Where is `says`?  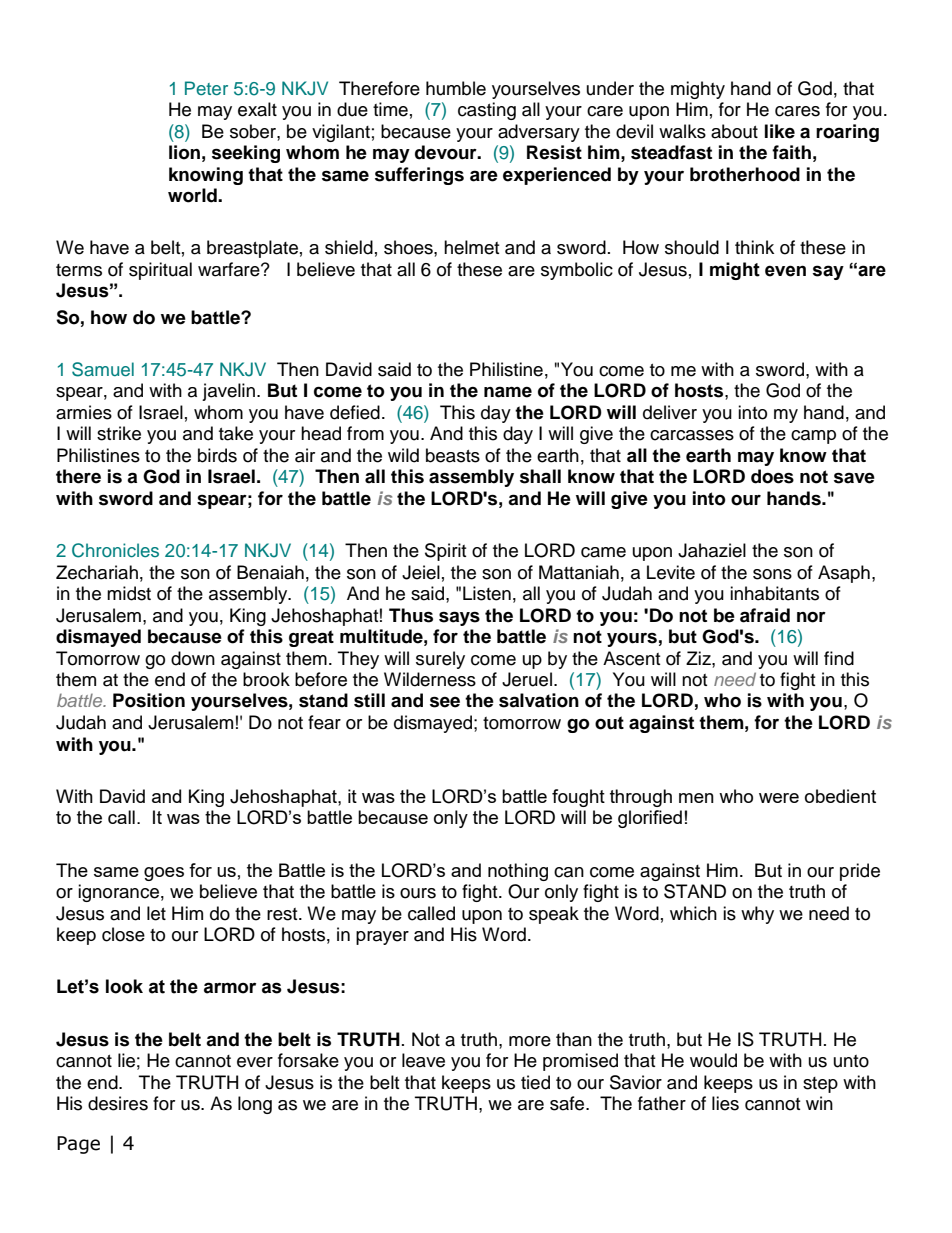 says is located at coordinates (459, 618).
